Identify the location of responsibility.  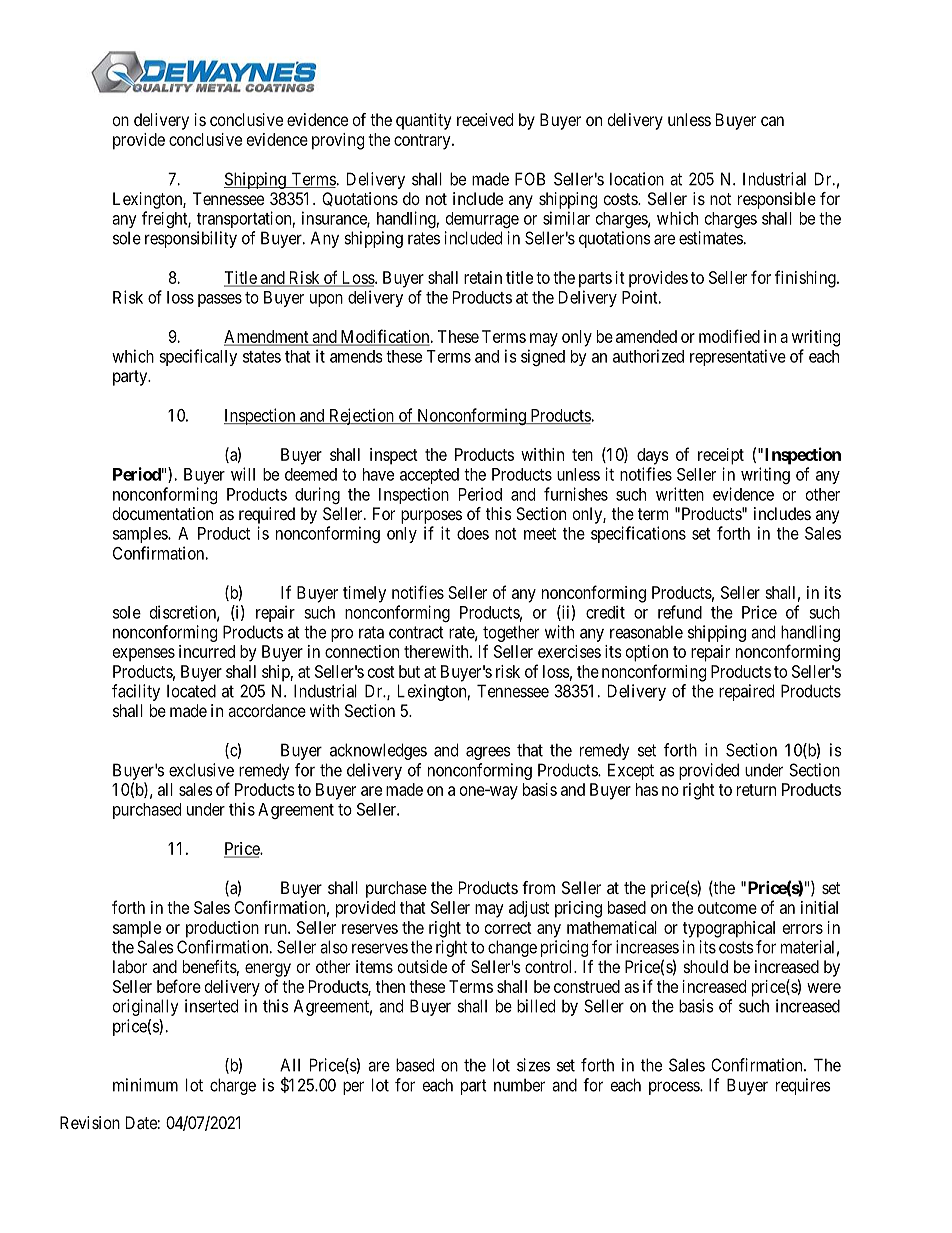
(191, 239).
